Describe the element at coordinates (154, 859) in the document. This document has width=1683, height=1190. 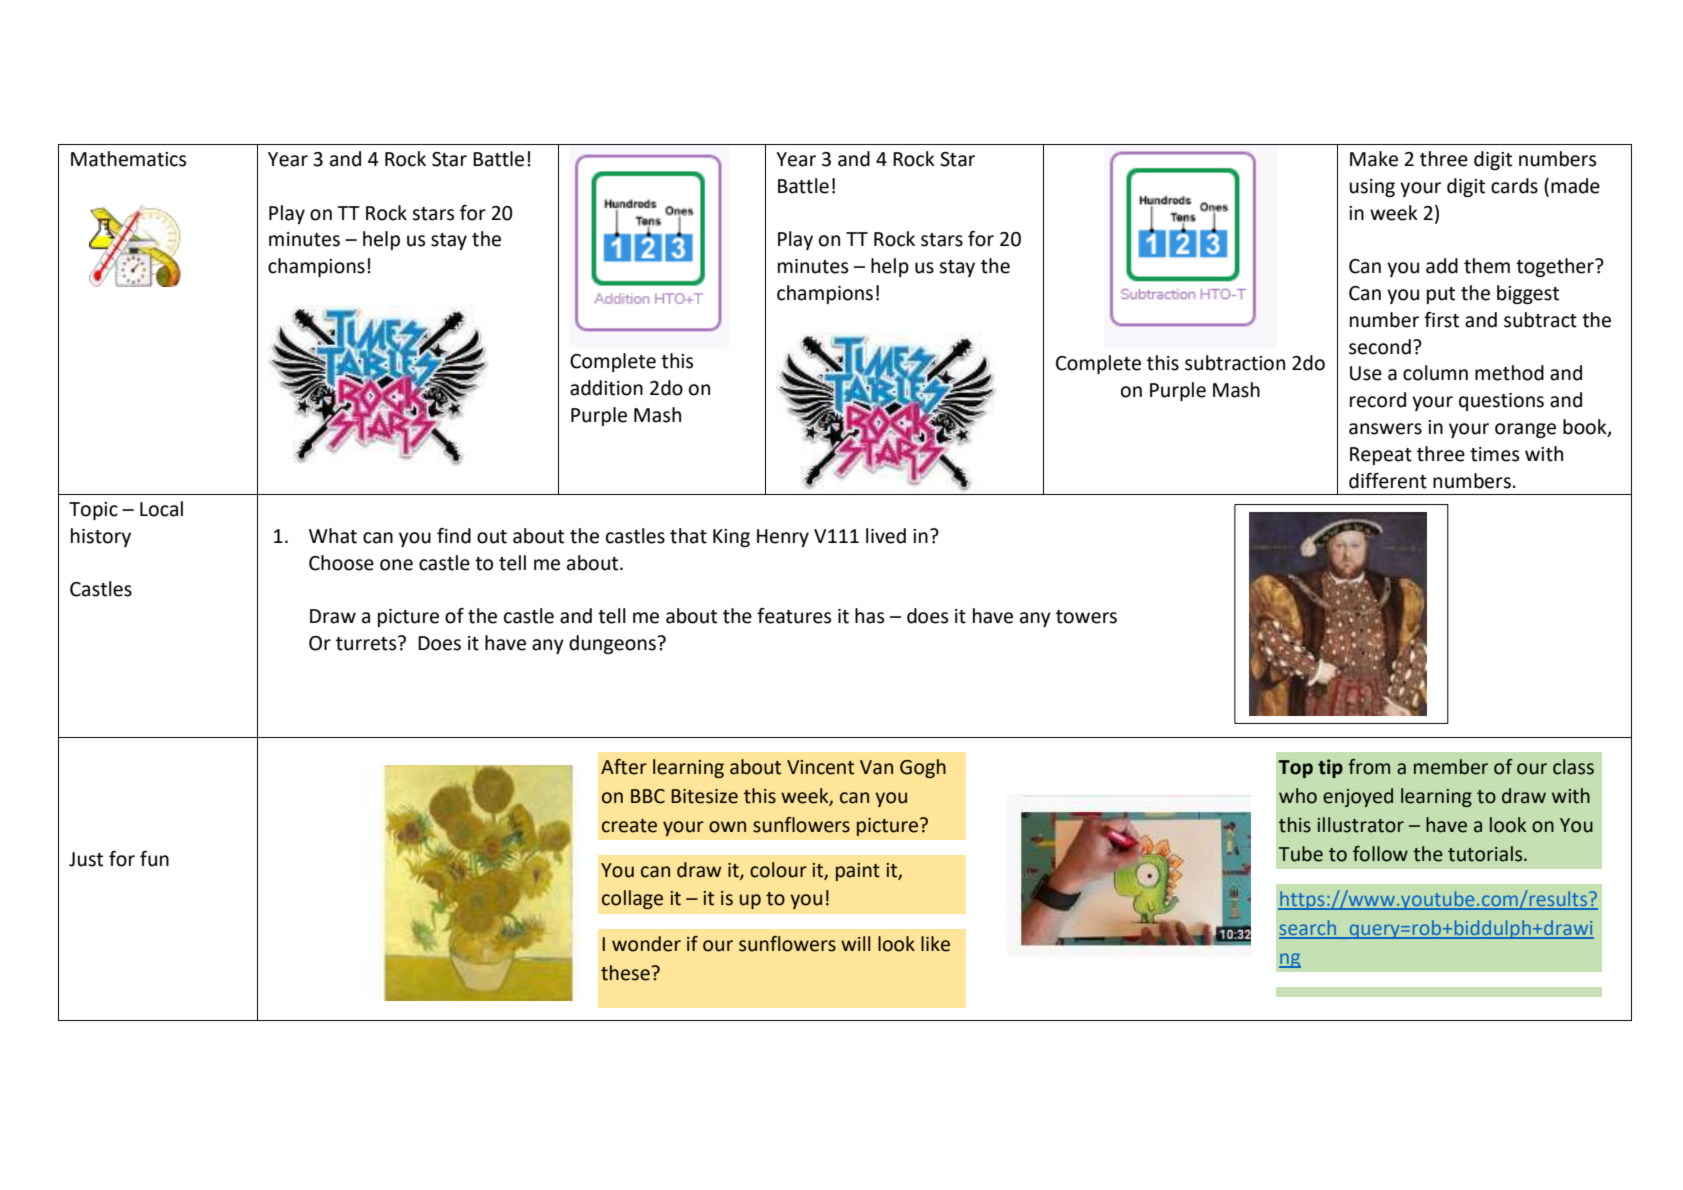
I see `fun` at that location.
